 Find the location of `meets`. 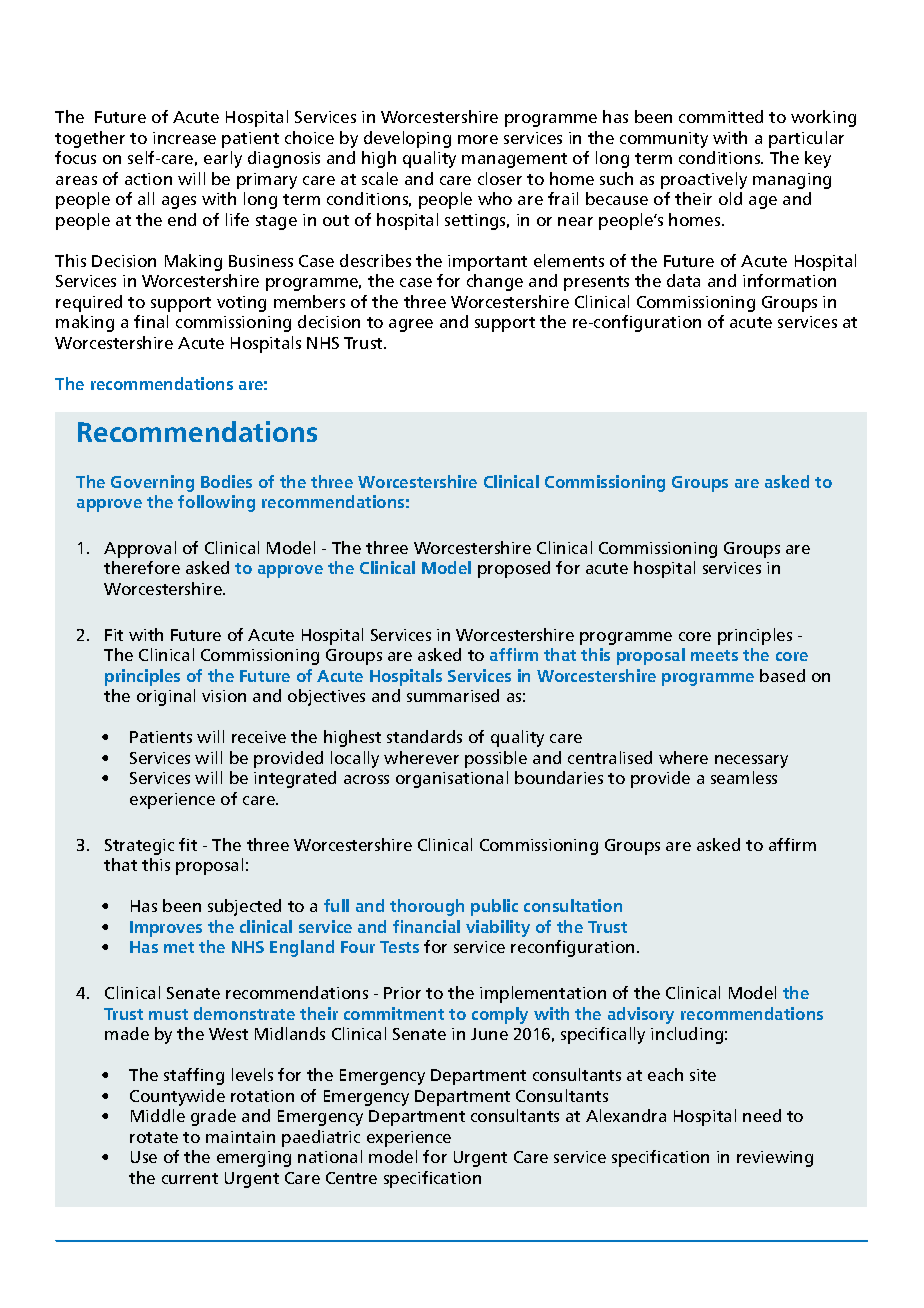

meets is located at coordinates (714, 655).
